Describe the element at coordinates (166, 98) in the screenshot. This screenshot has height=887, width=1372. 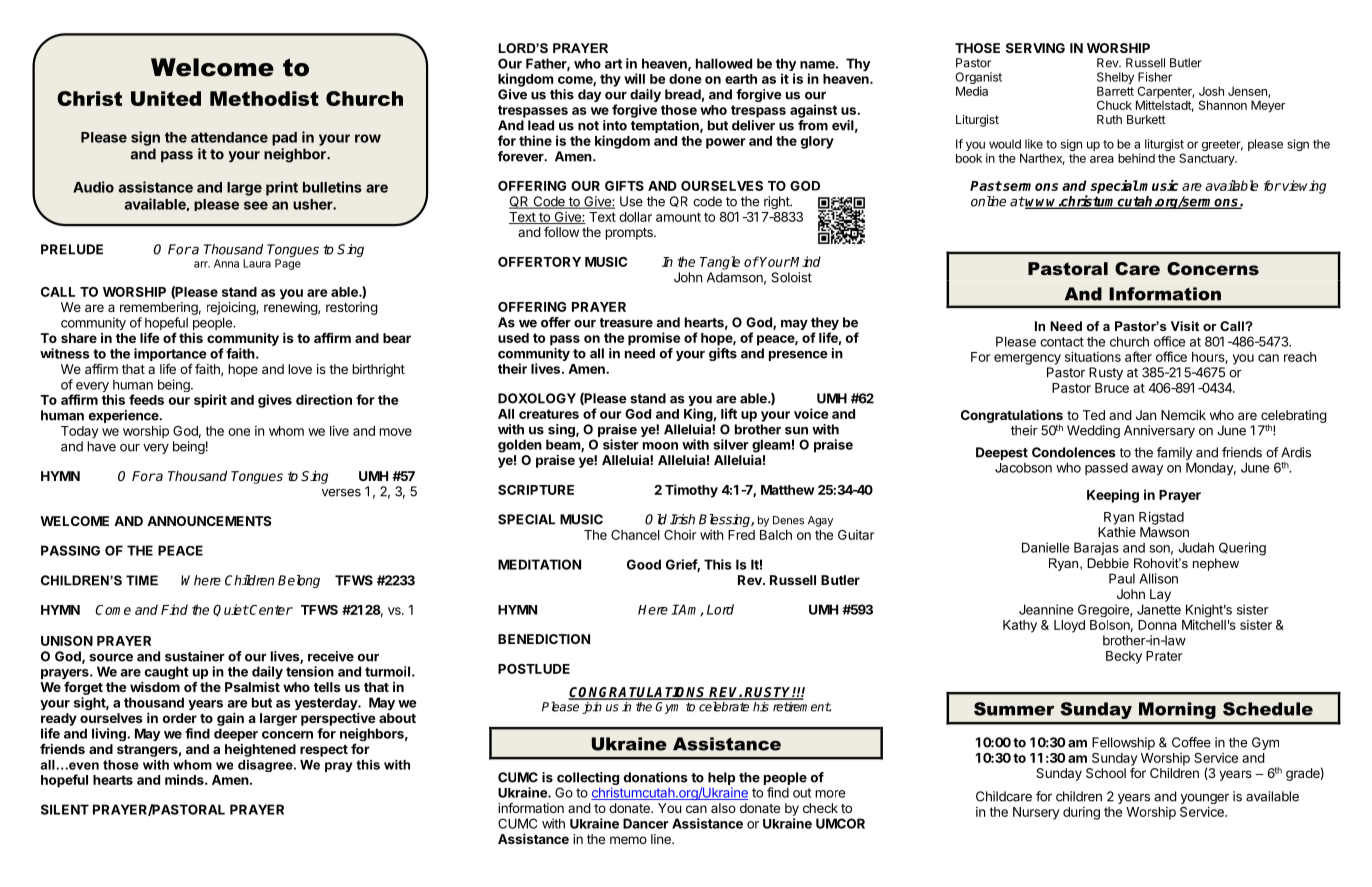
I see `United` at that location.
